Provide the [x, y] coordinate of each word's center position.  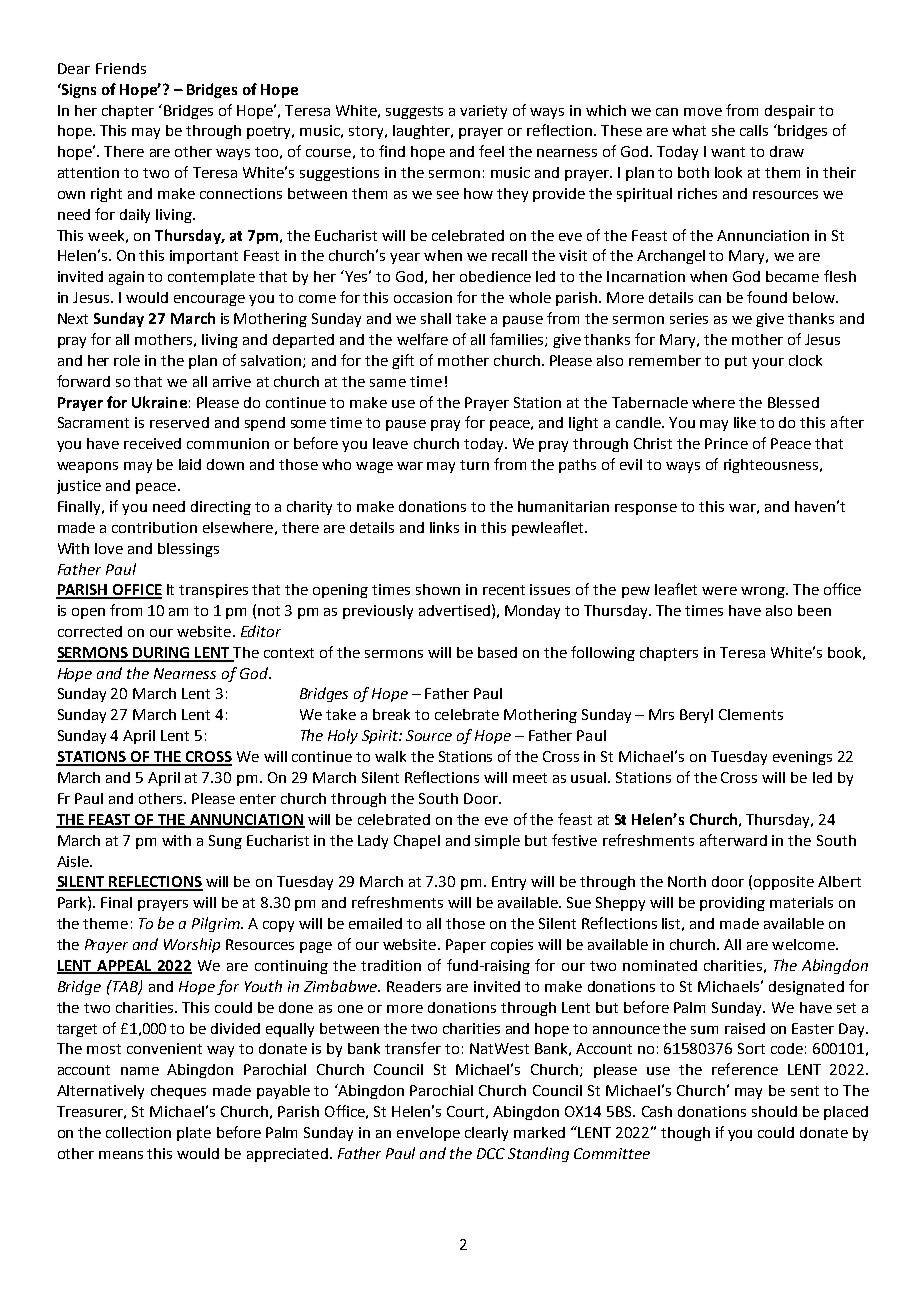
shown [438, 589]
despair [790, 112]
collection [138, 1132]
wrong [764, 592]
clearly [486, 1134]
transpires [213, 591]
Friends [121, 68]
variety [483, 112]
